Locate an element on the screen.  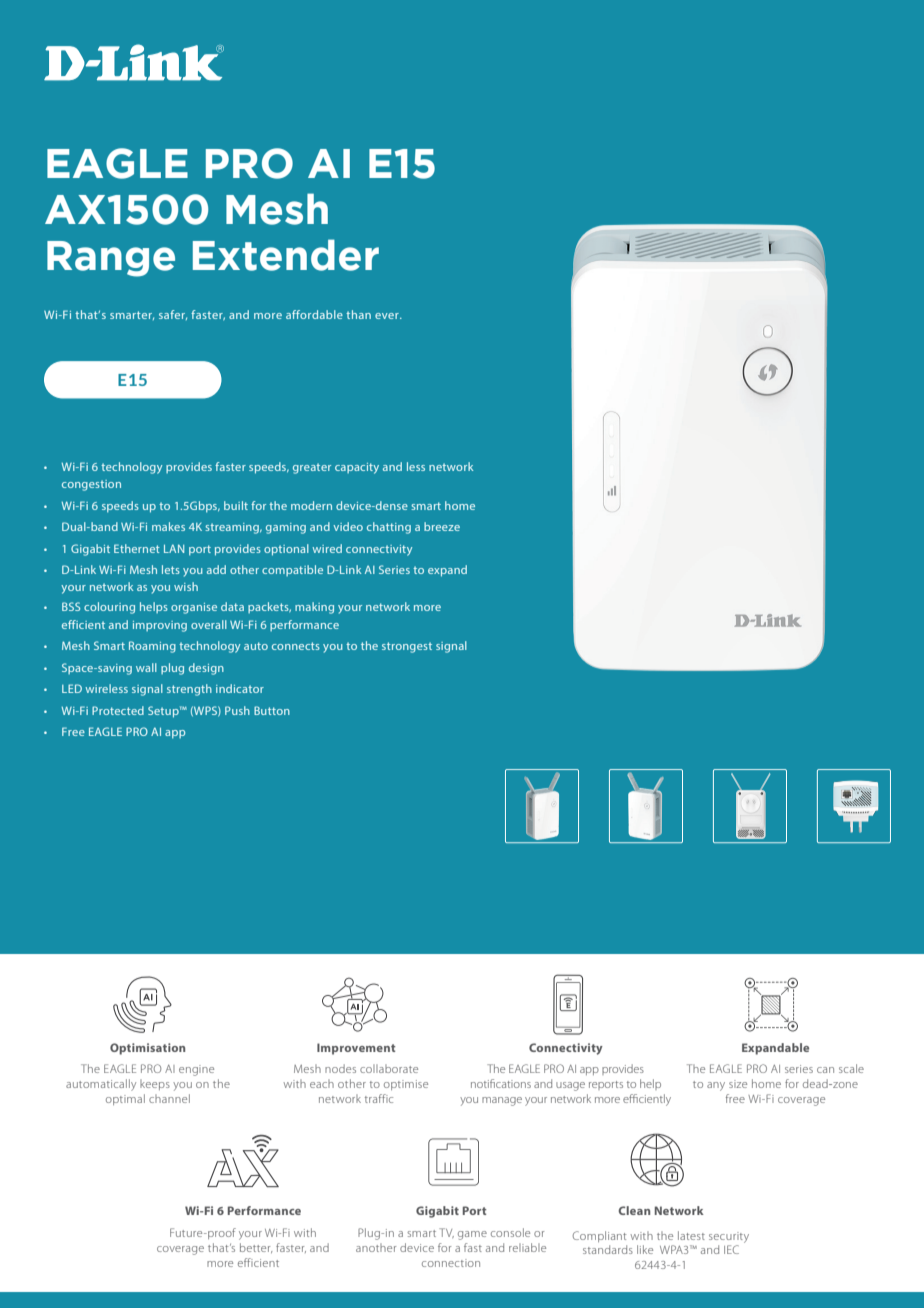
better is located at coordinates (256, 1248).
